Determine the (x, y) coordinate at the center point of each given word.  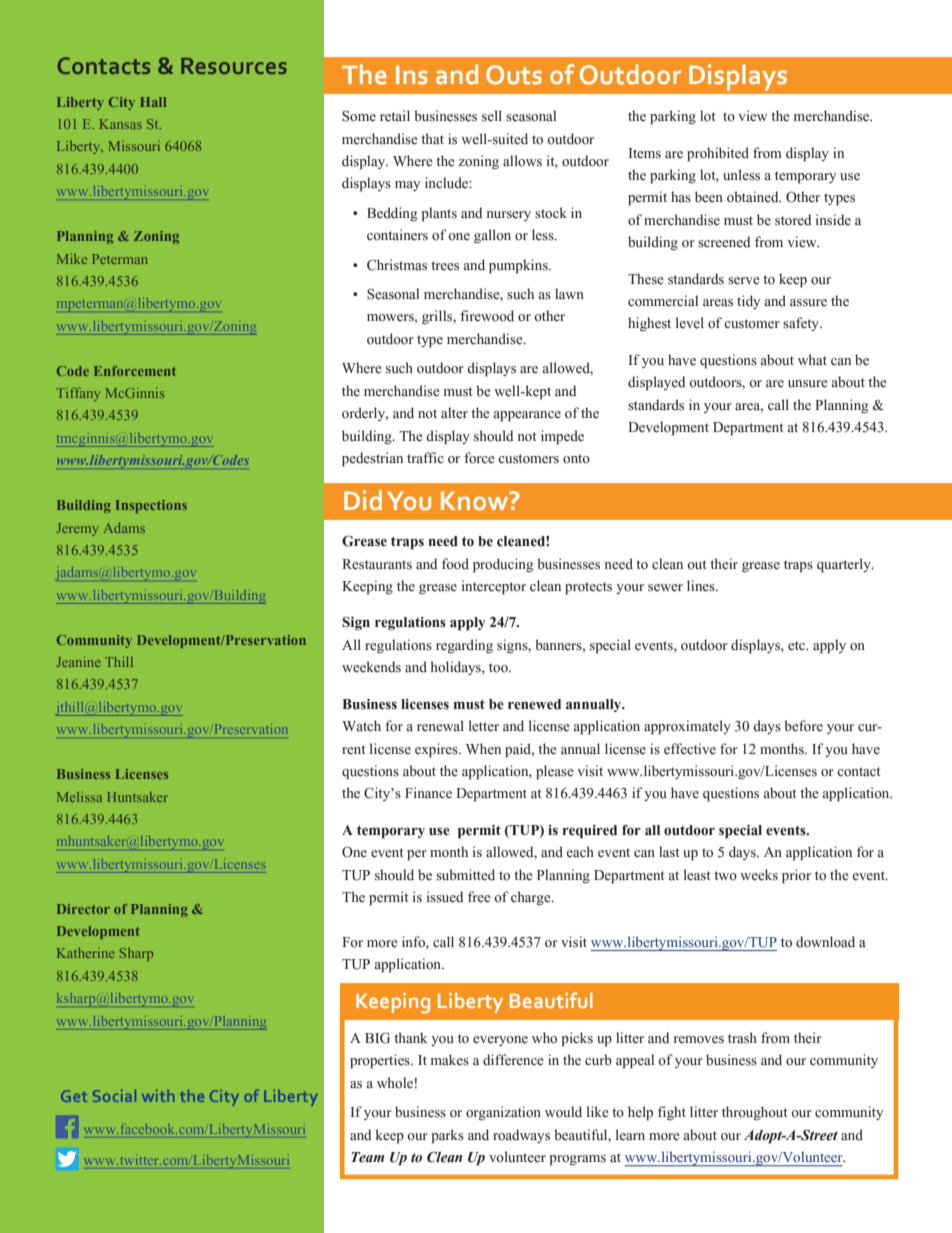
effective (690, 749)
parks (447, 1136)
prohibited (718, 154)
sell (492, 116)
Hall (153, 102)
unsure (808, 384)
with (158, 1096)
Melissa (79, 797)
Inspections (151, 506)
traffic (425, 458)
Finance (428, 793)
